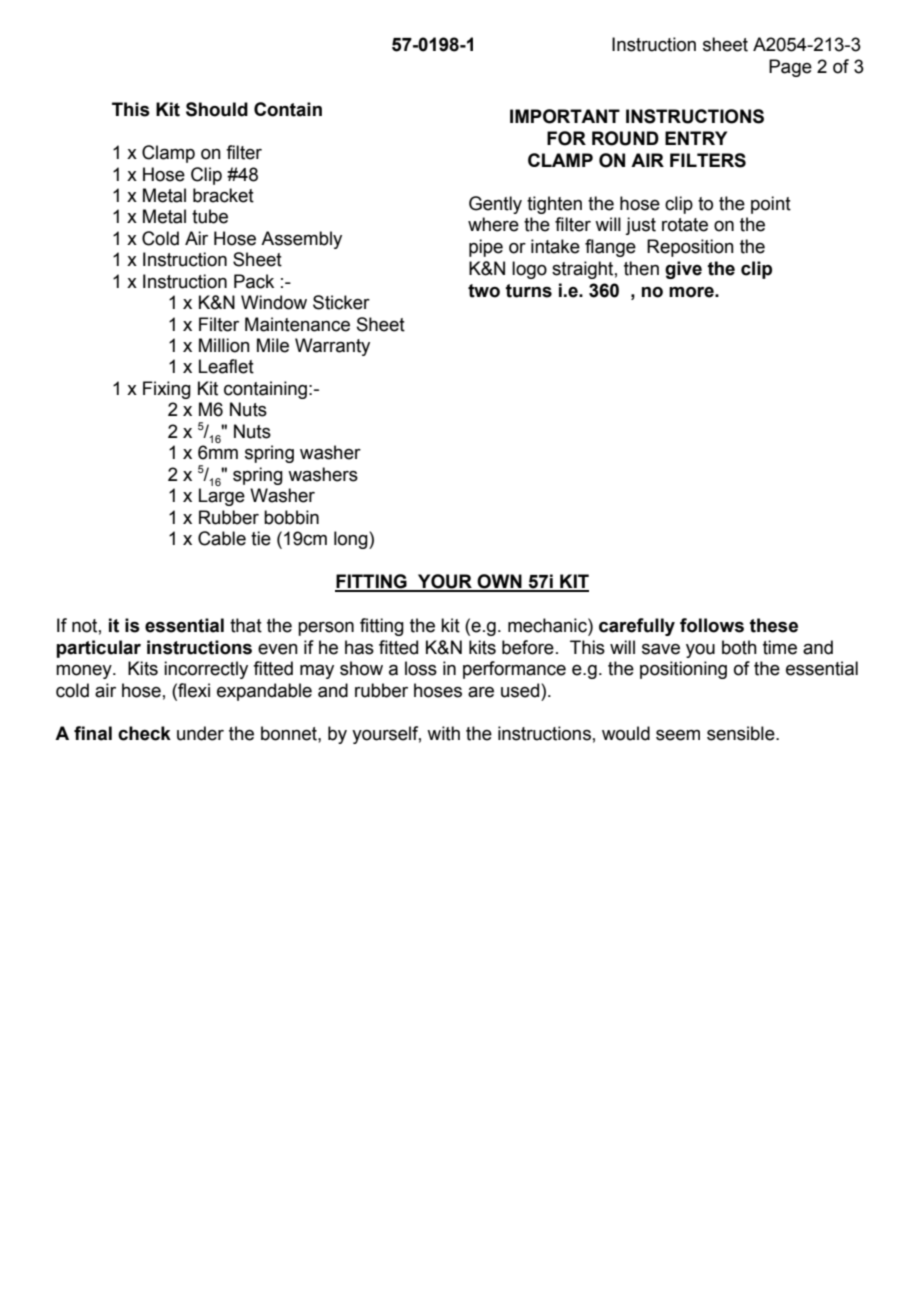 The width and height of the screenshot is (924, 1308). I want to click on seem, so click(678, 735).
